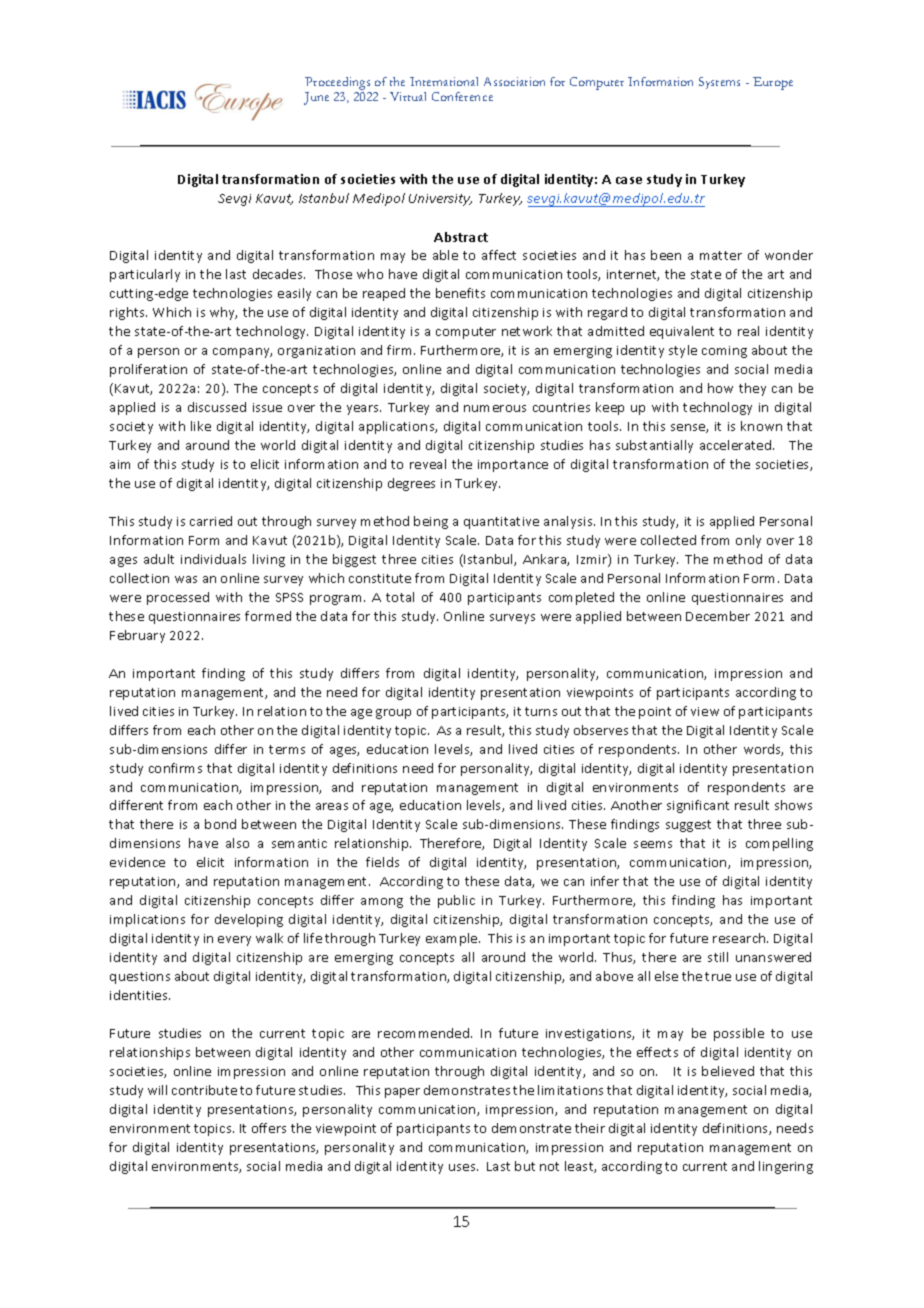 The height and width of the document is (1308, 924). What do you see at coordinates (428, 464) in the document?
I see `reveal` at bounding box center [428, 464].
